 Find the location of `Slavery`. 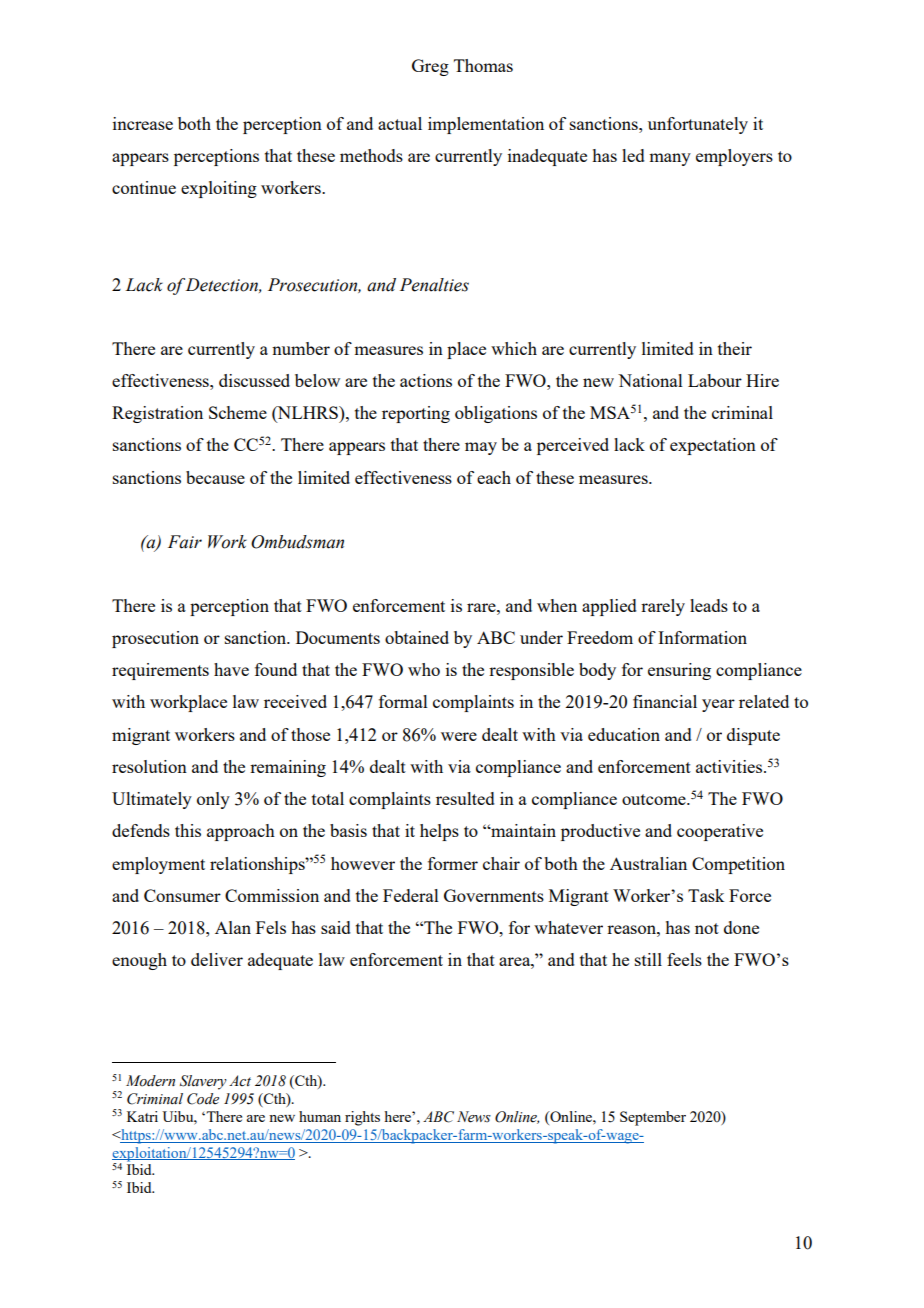

Slavery is located at coordinates (203, 1082).
